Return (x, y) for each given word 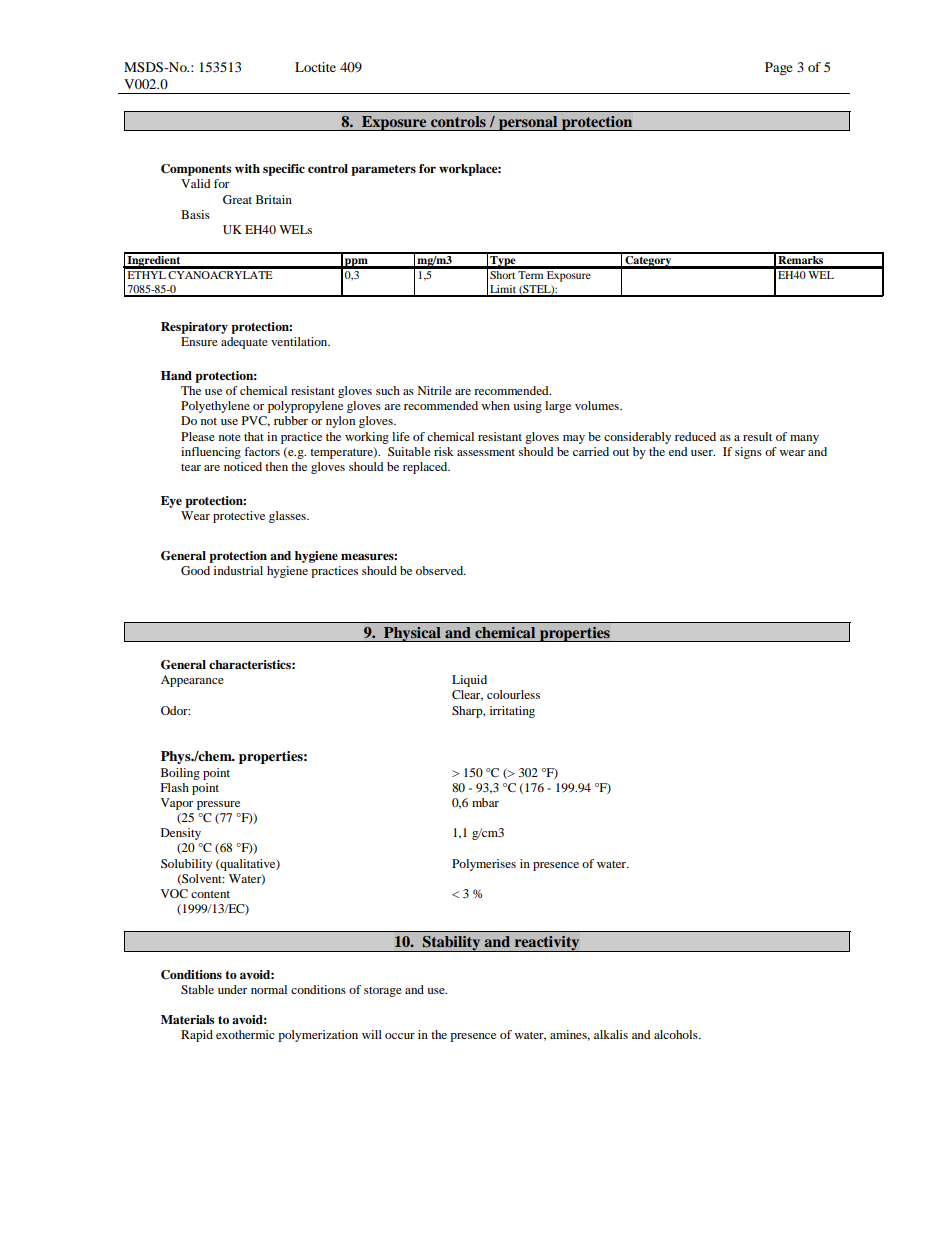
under (232, 989)
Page (779, 68)
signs (748, 453)
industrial (238, 570)
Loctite (315, 67)
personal (528, 123)
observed (441, 570)
